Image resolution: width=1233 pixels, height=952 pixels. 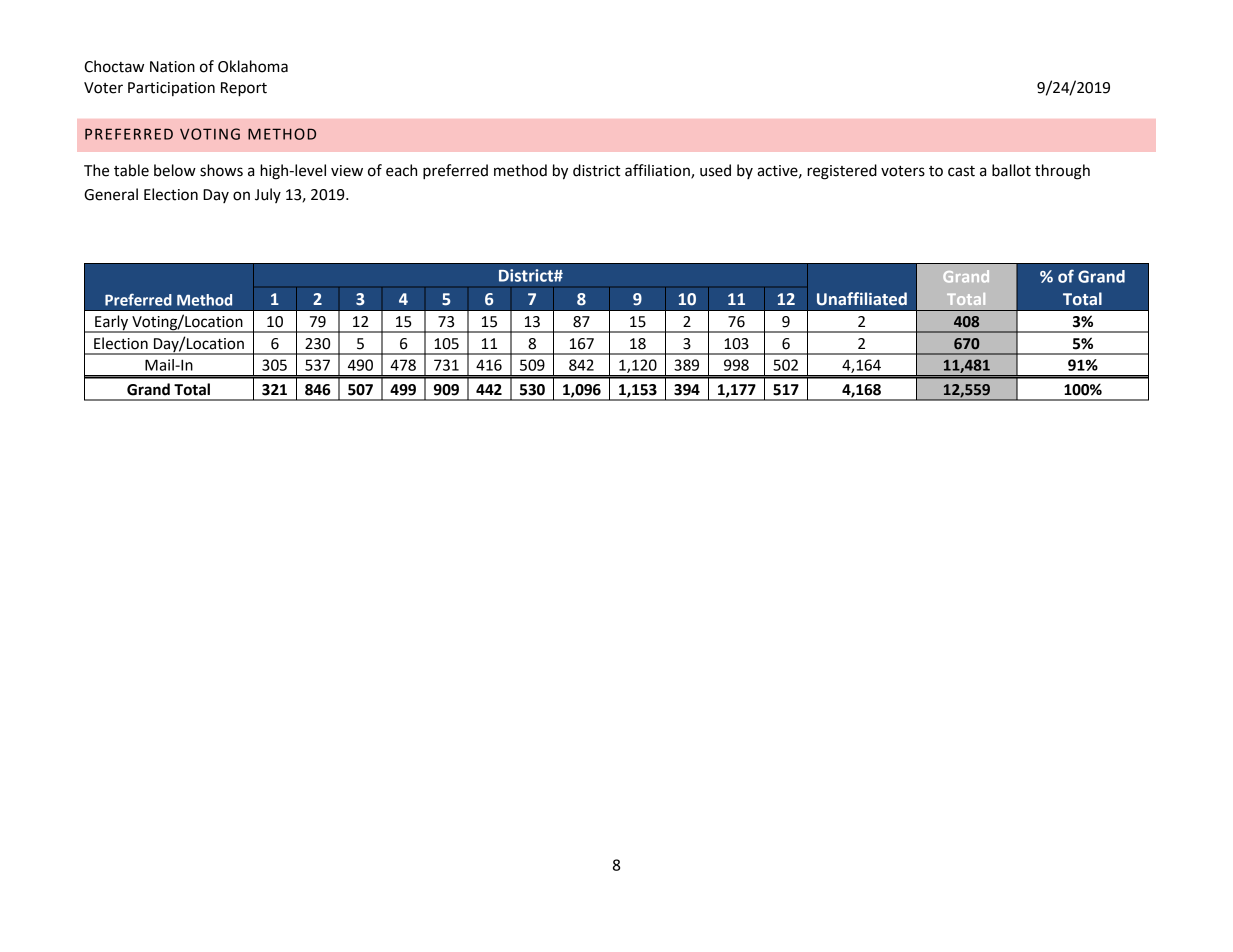 I want to click on cast, so click(x=961, y=171).
